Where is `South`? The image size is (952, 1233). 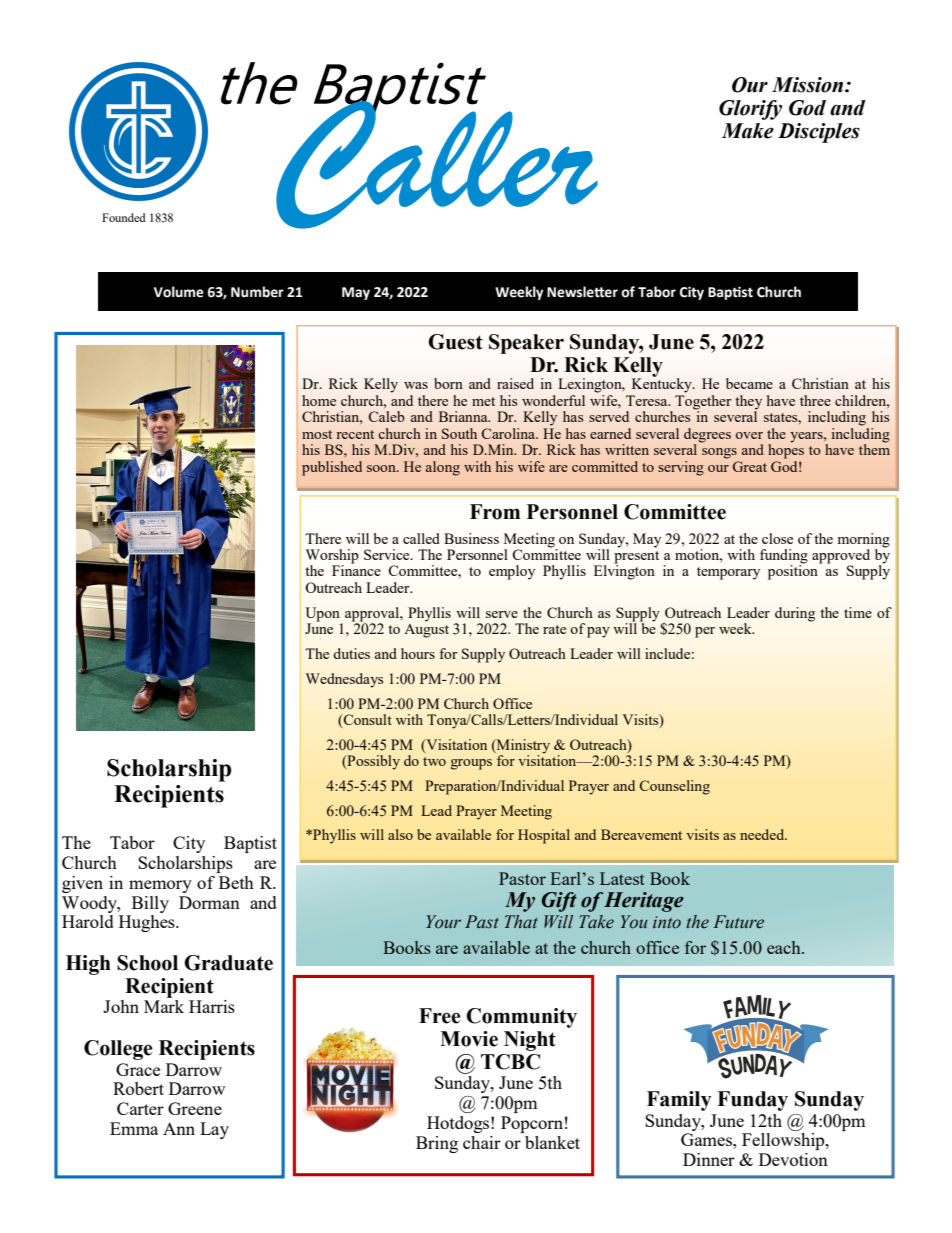 South is located at coordinates (459, 433).
